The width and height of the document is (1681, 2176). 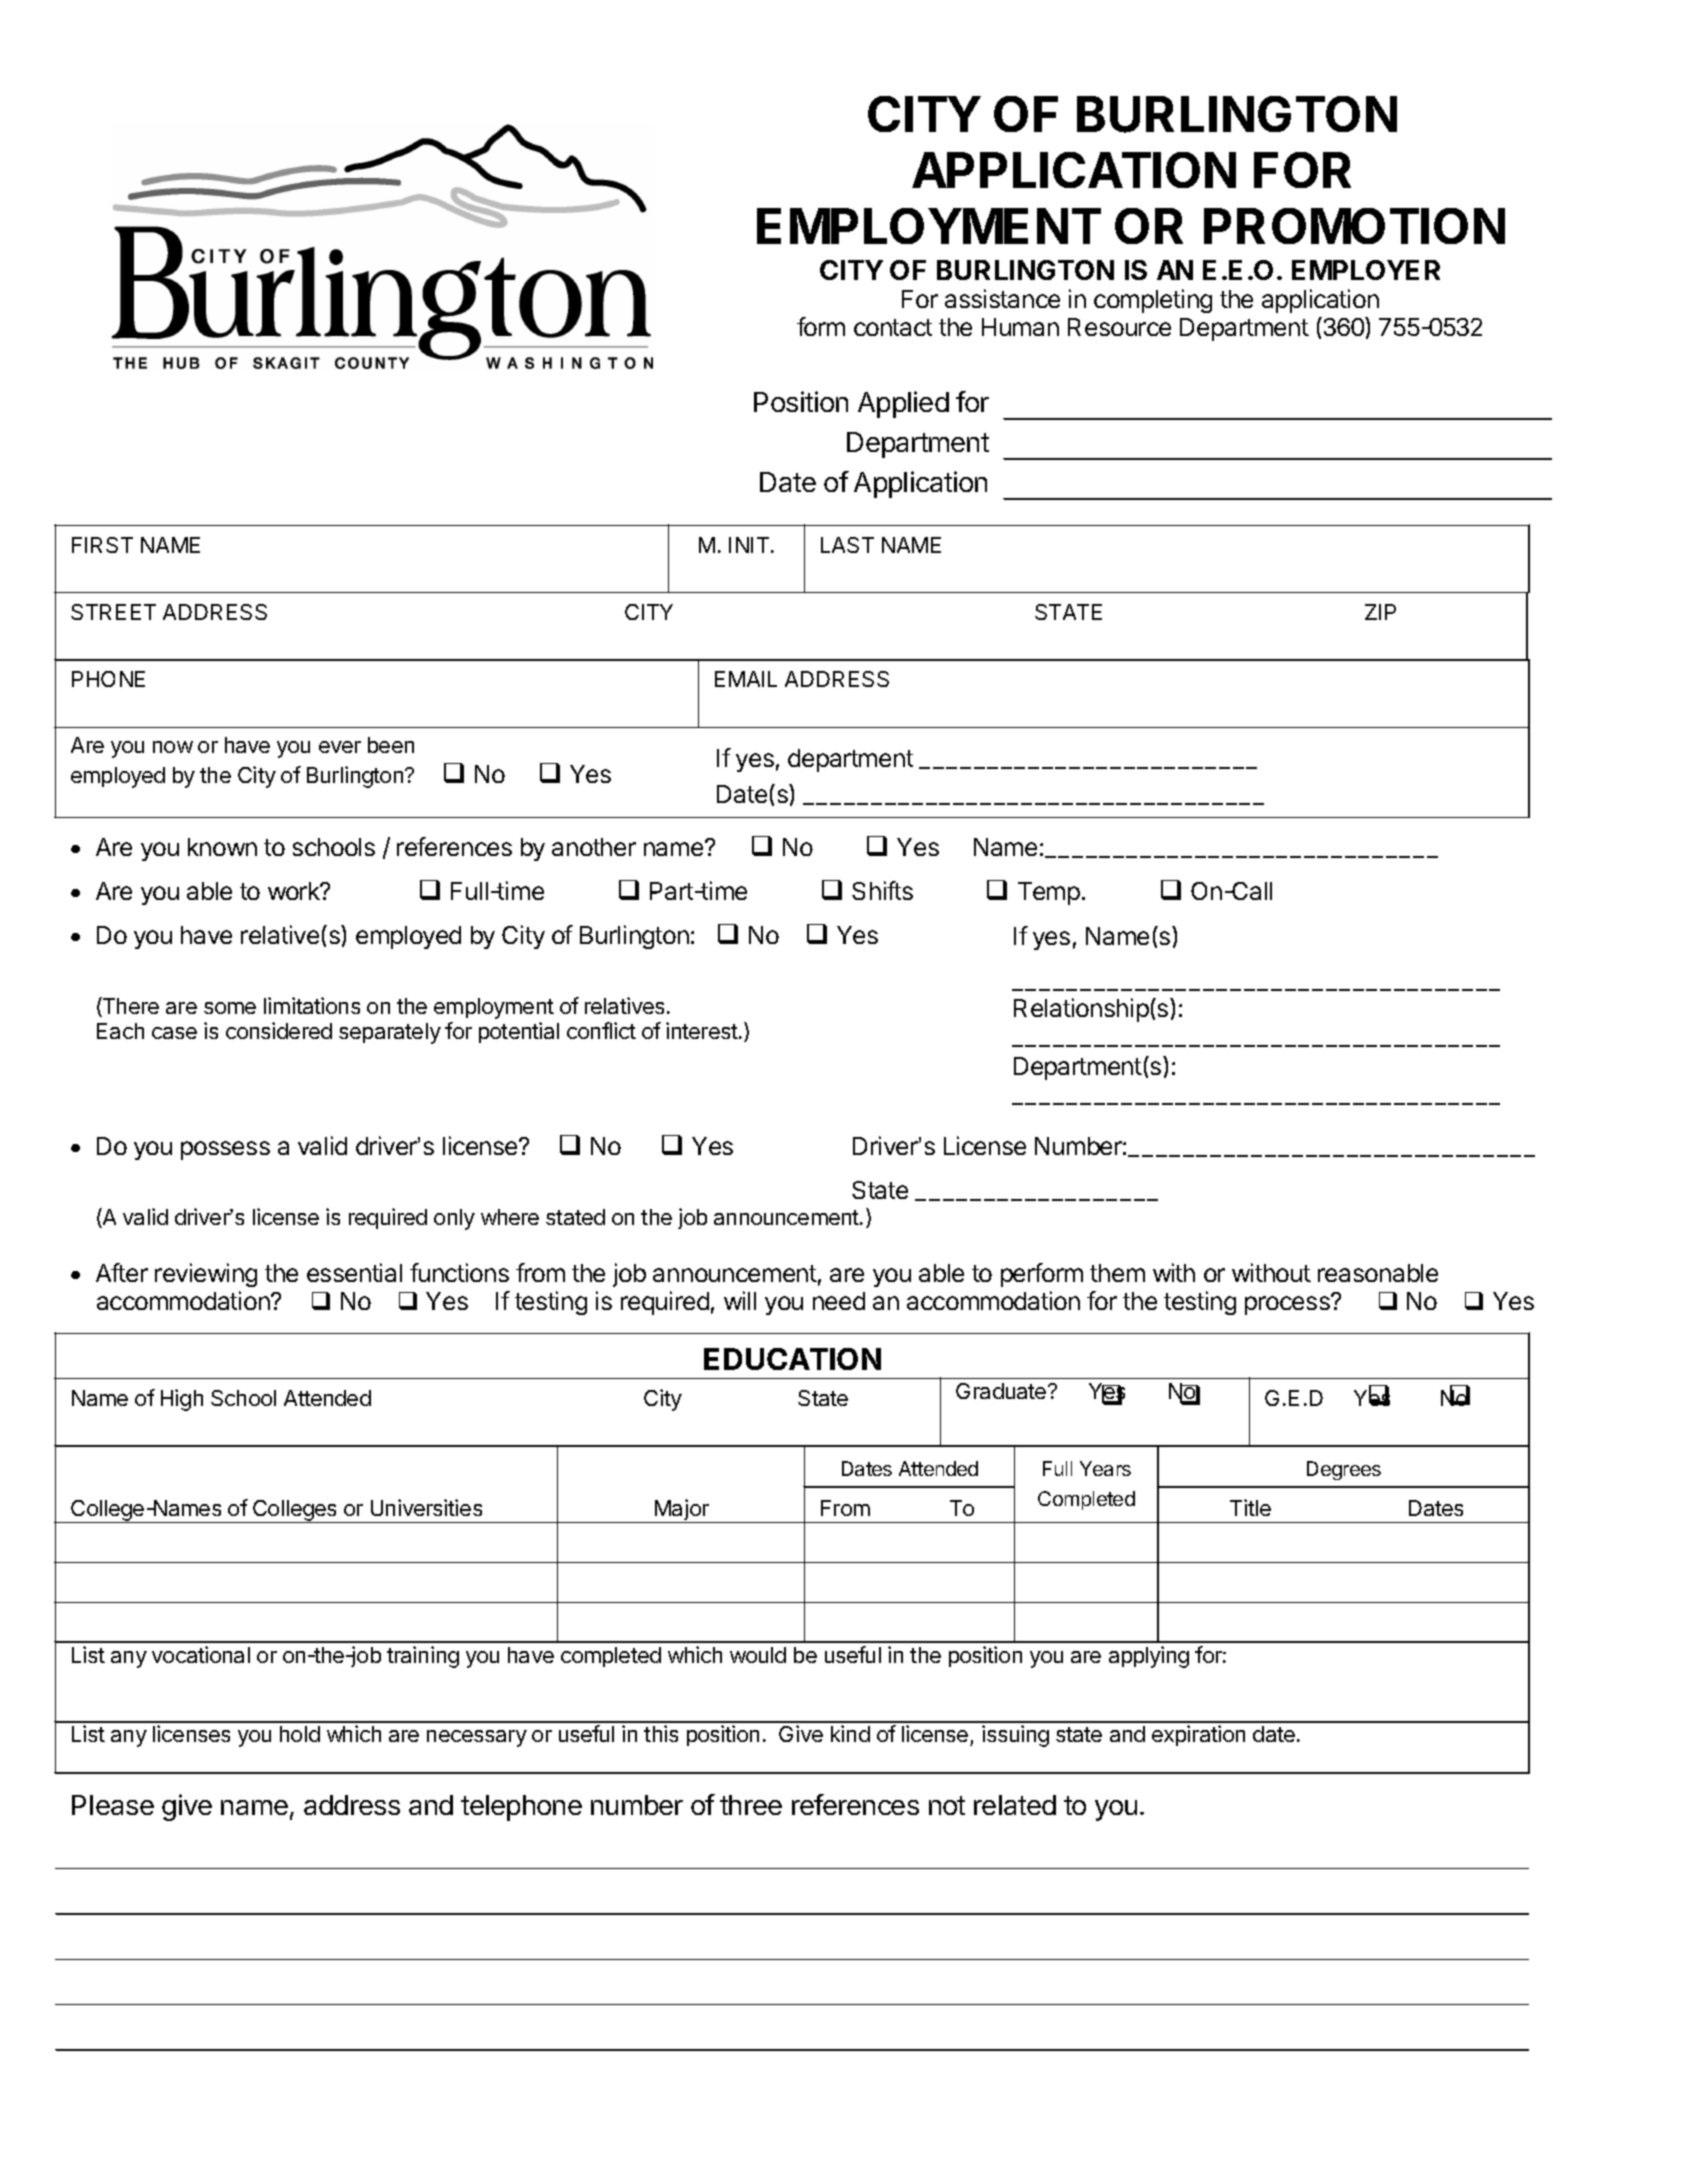 I want to click on considered, so click(x=279, y=1030).
